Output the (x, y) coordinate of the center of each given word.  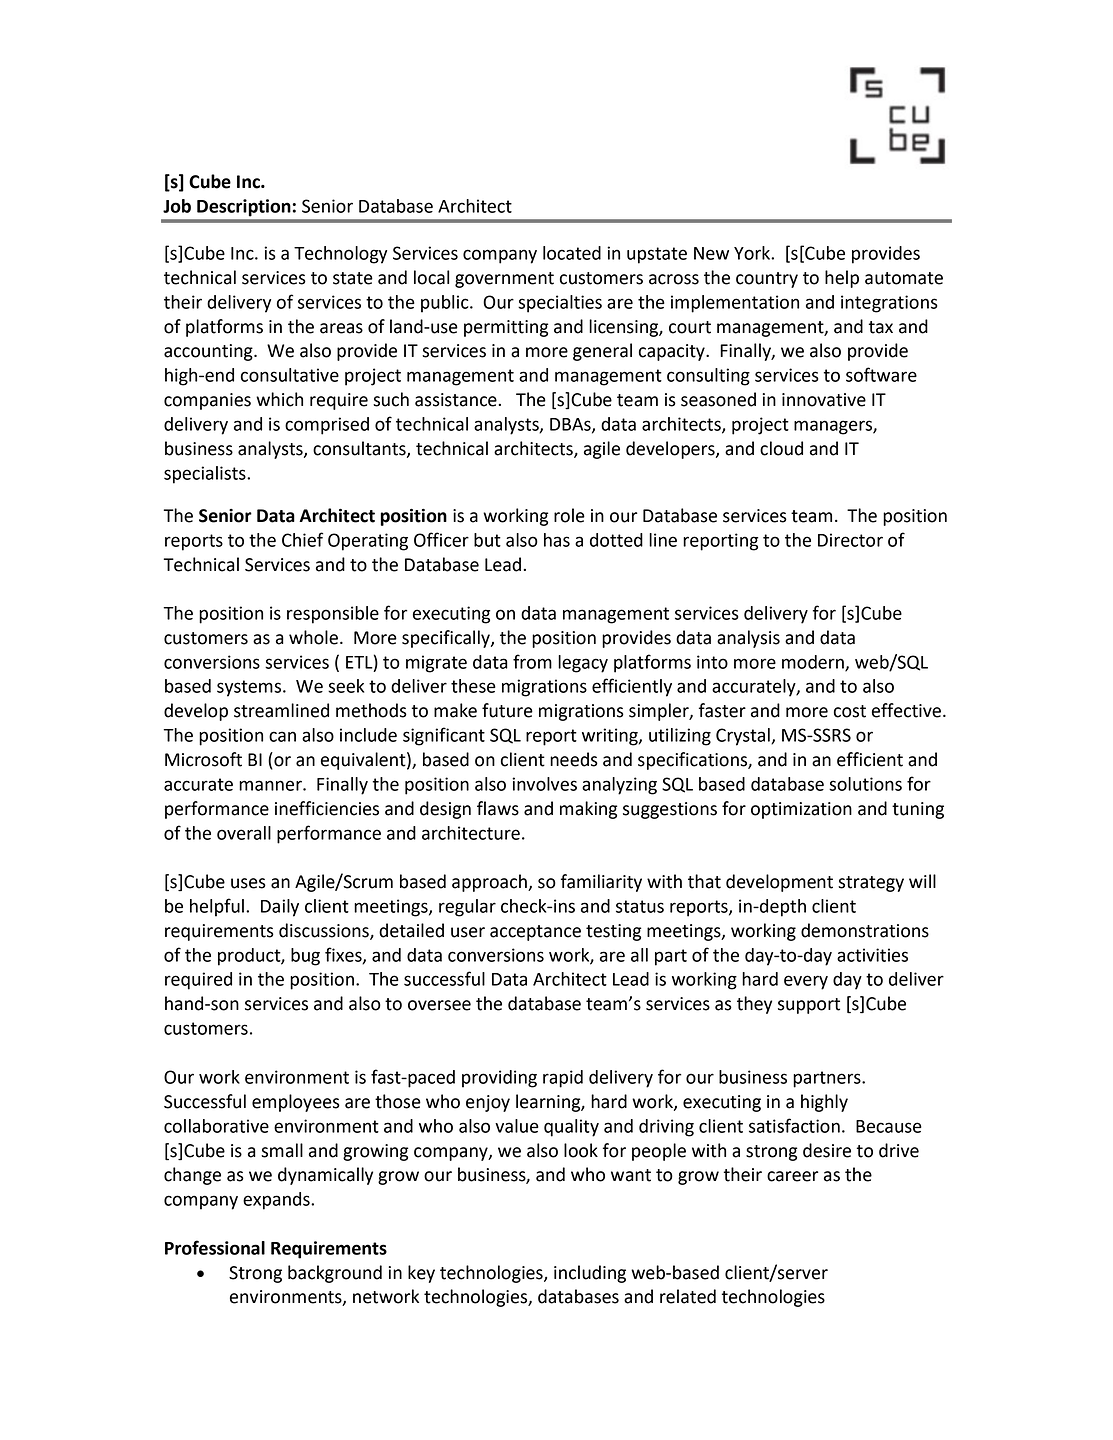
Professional (215, 1247)
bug (305, 957)
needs (574, 759)
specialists (206, 475)
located (572, 253)
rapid (563, 1079)
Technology (340, 255)
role (569, 515)
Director (850, 540)
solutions (865, 784)
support (809, 1006)
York (753, 253)
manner (271, 785)
